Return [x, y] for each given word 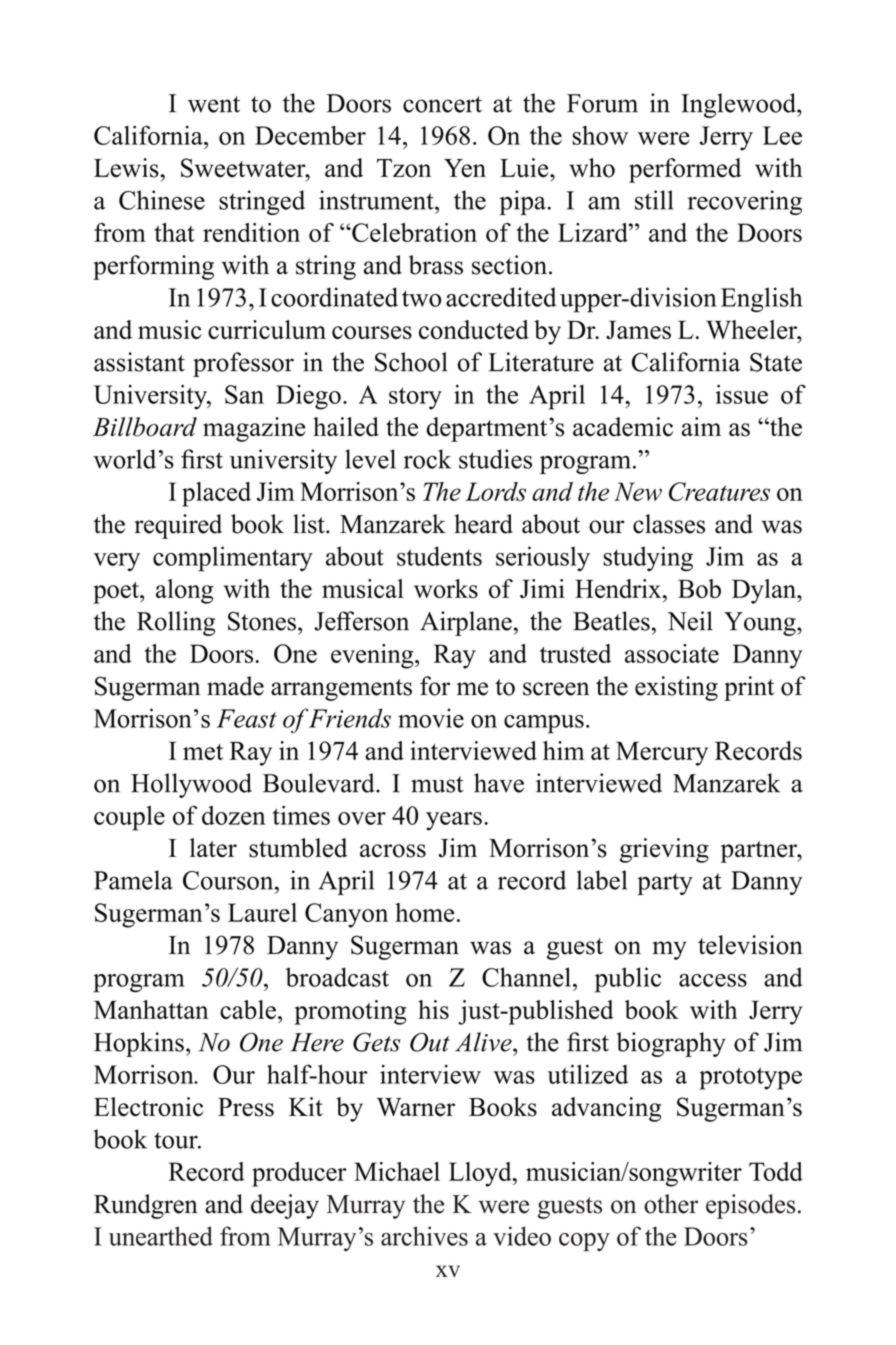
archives [424, 1236]
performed [685, 170]
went [214, 104]
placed [216, 494]
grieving [664, 850]
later [213, 848]
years [454, 821]
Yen [465, 168]
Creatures [719, 491]
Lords [495, 491]
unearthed [161, 1236]
